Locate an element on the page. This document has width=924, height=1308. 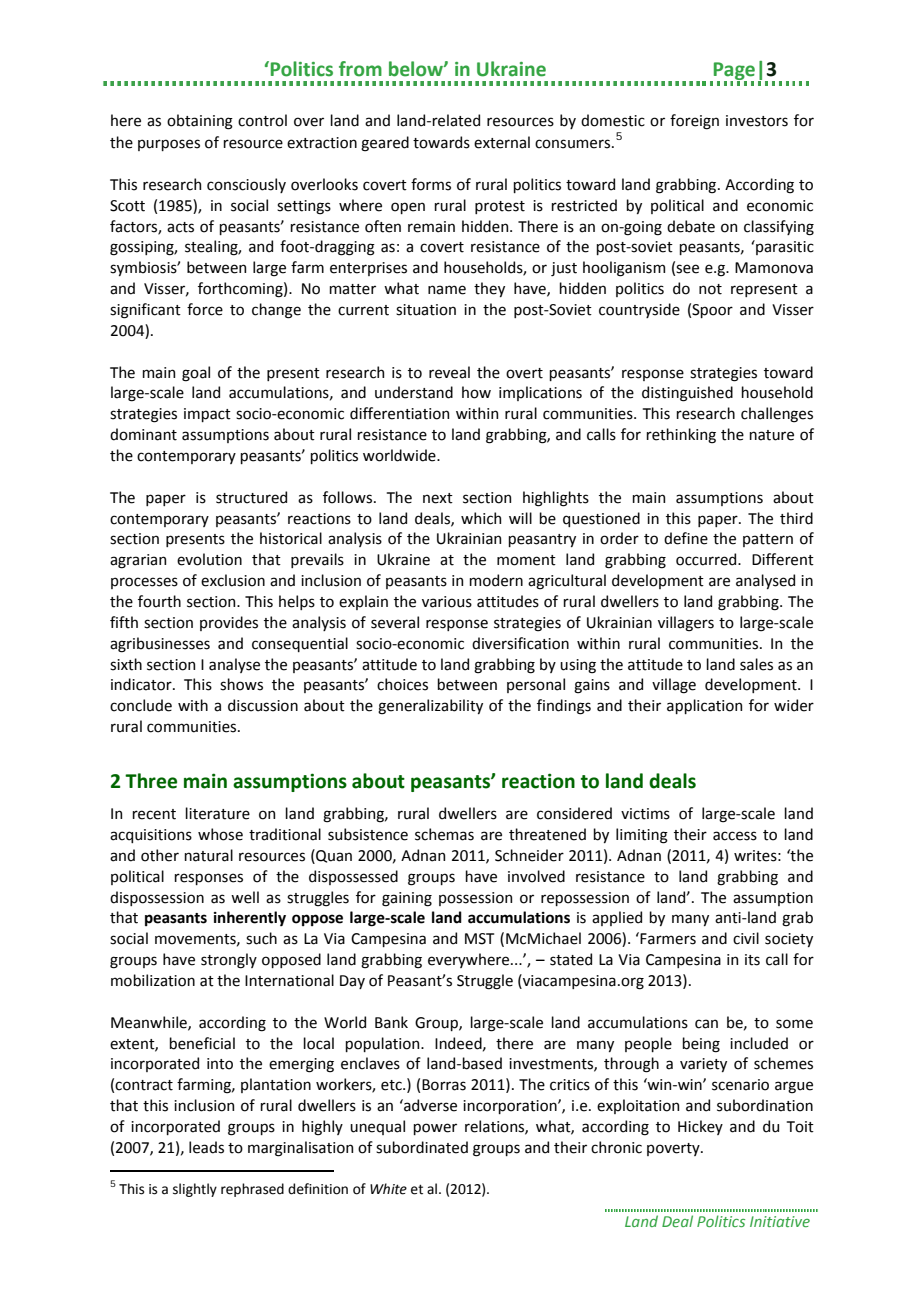
access is located at coordinates (735, 836).
